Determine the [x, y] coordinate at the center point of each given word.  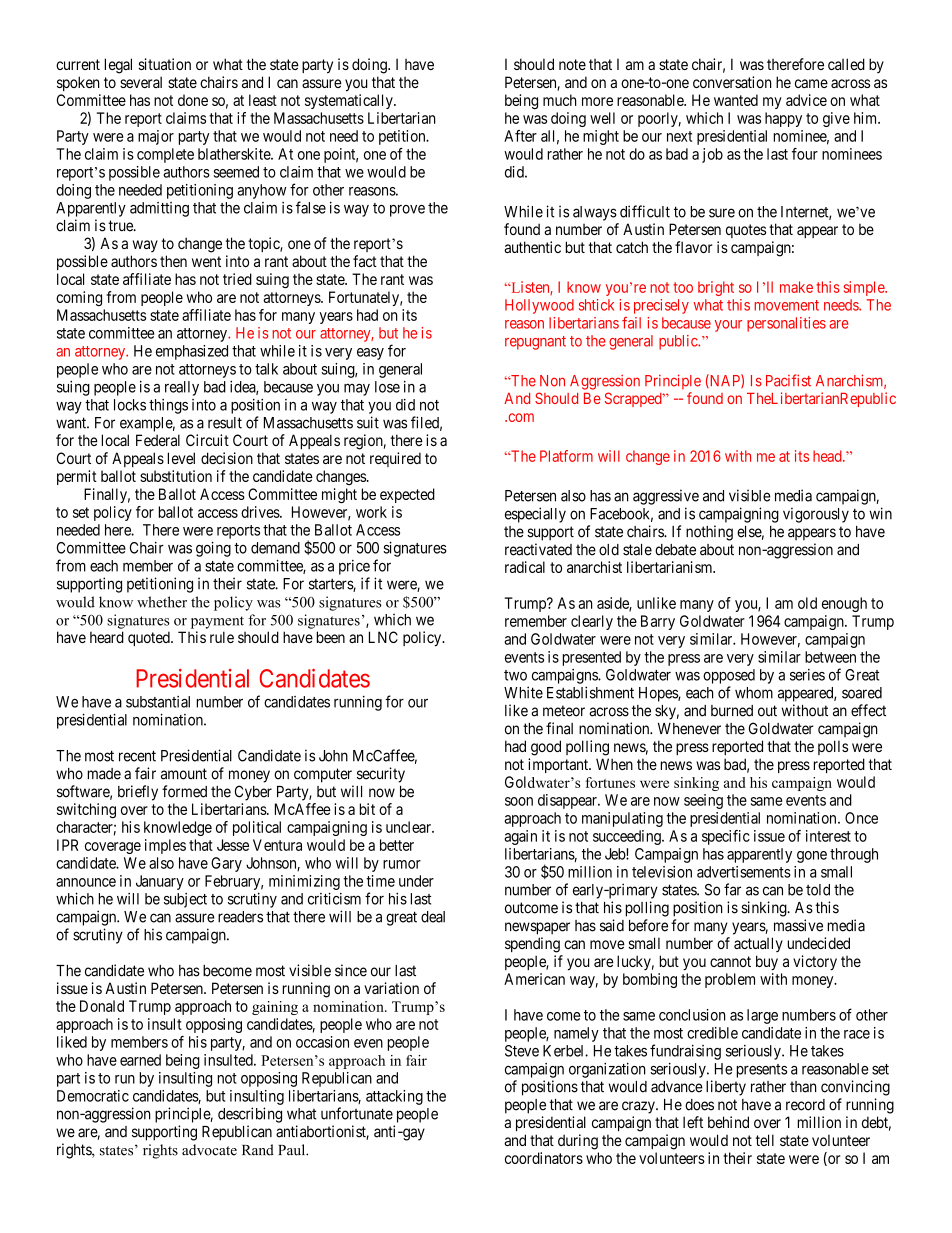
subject [185, 900]
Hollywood [539, 306]
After [520, 136]
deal [433, 917]
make [796, 287]
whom [754, 693]
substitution [176, 476]
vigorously [816, 515]
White [523, 692]
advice [806, 100]
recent [137, 756]
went [206, 261]
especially [535, 515]
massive [798, 925]
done [193, 100]
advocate [209, 1150]
